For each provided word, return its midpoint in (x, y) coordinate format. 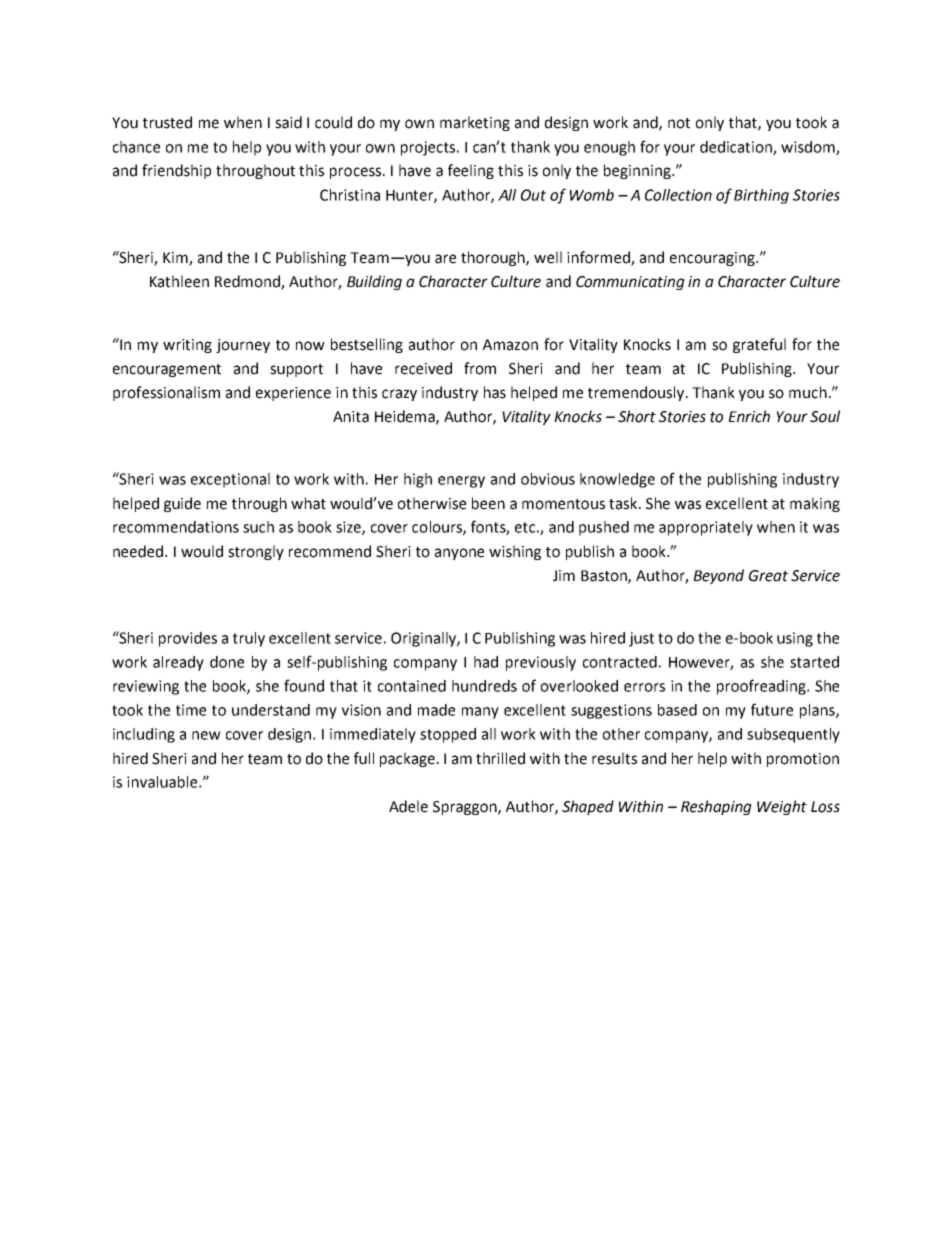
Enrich (749, 416)
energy (461, 482)
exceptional (230, 480)
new (206, 735)
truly (249, 639)
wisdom (809, 148)
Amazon (510, 345)
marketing (475, 123)
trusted (167, 122)
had (486, 662)
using (795, 639)
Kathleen (179, 281)
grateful (759, 345)
